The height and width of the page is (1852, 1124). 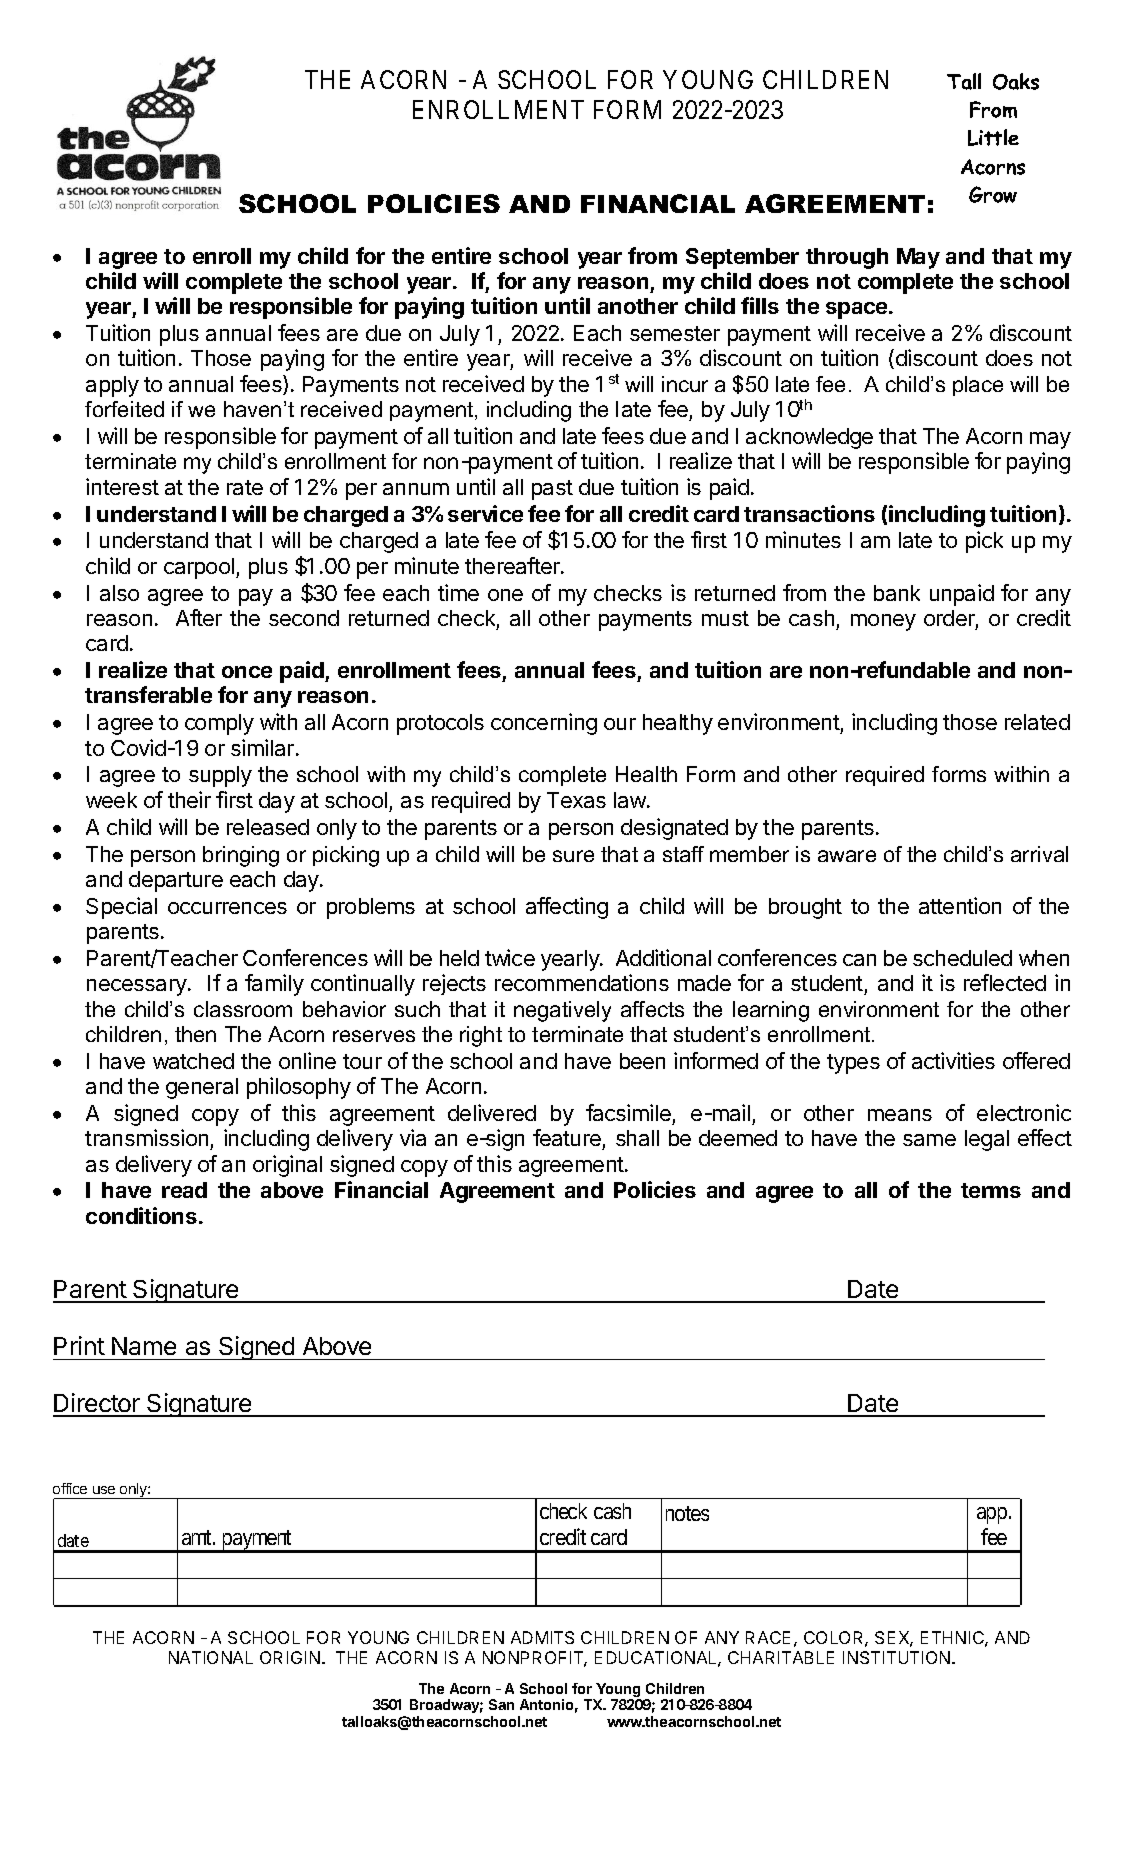 I want to click on September, so click(x=742, y=258).
